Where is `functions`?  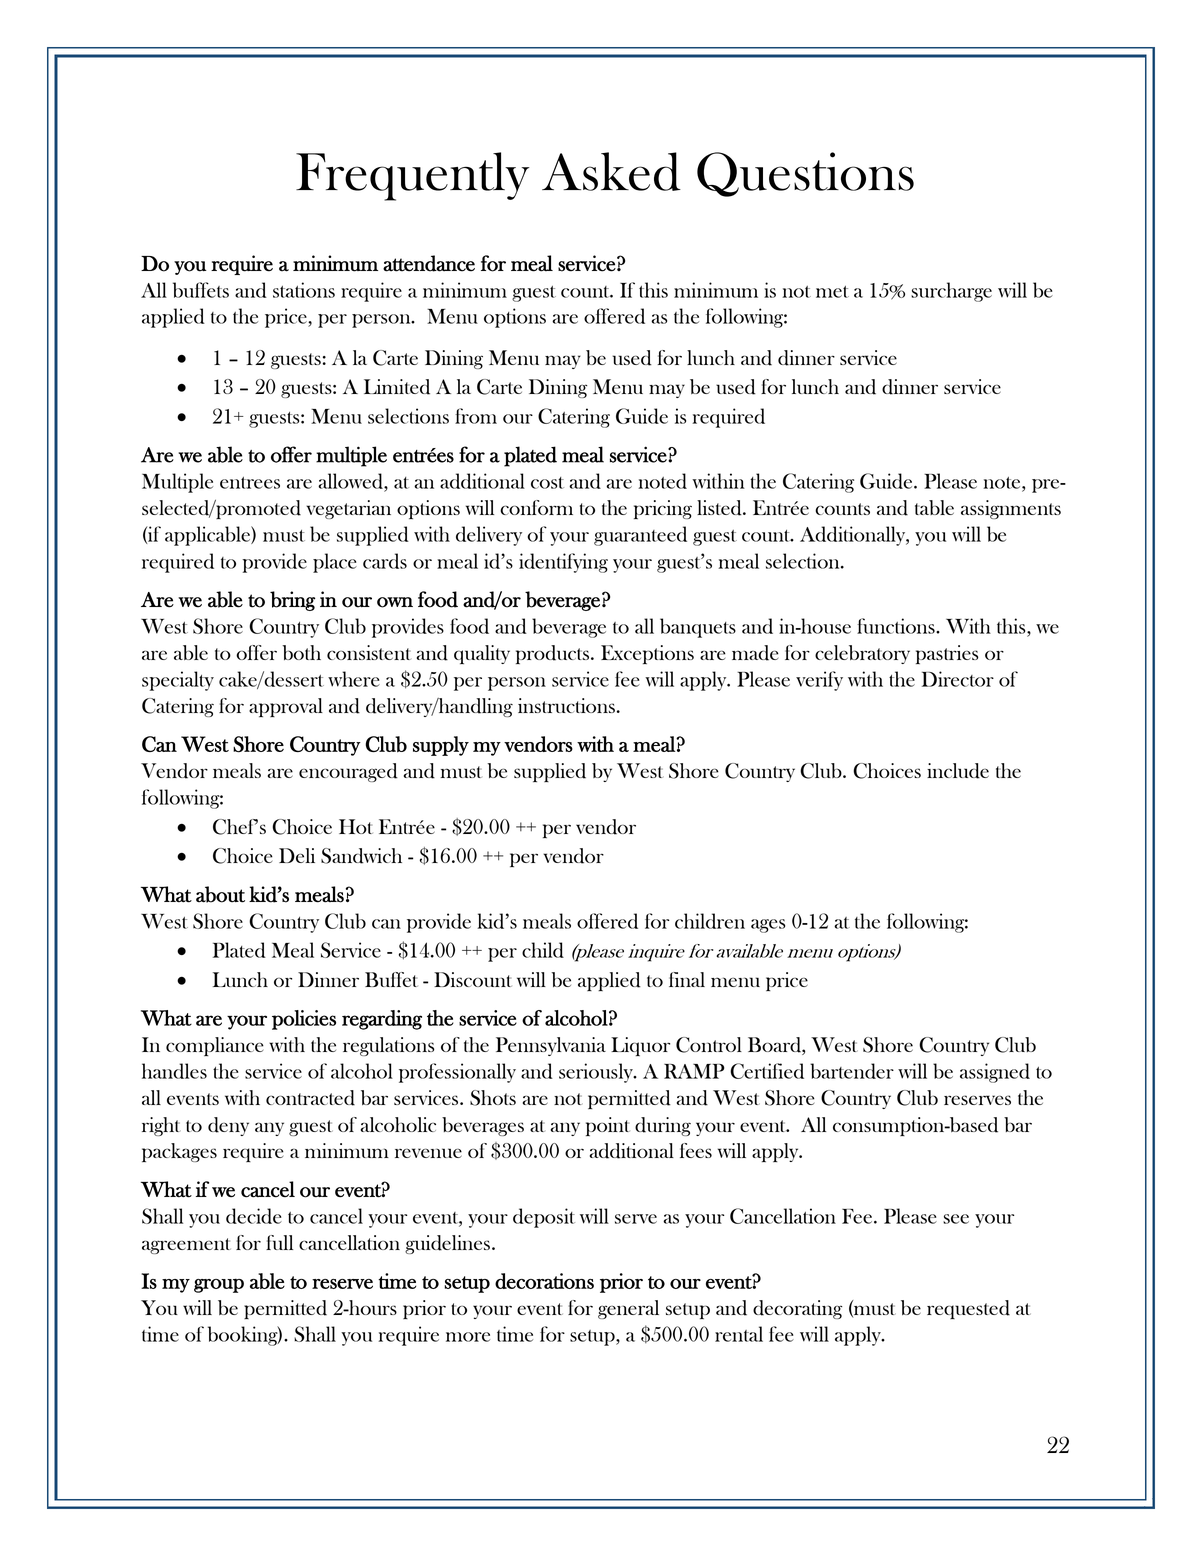 functions is located at coordinates (897, 626).
